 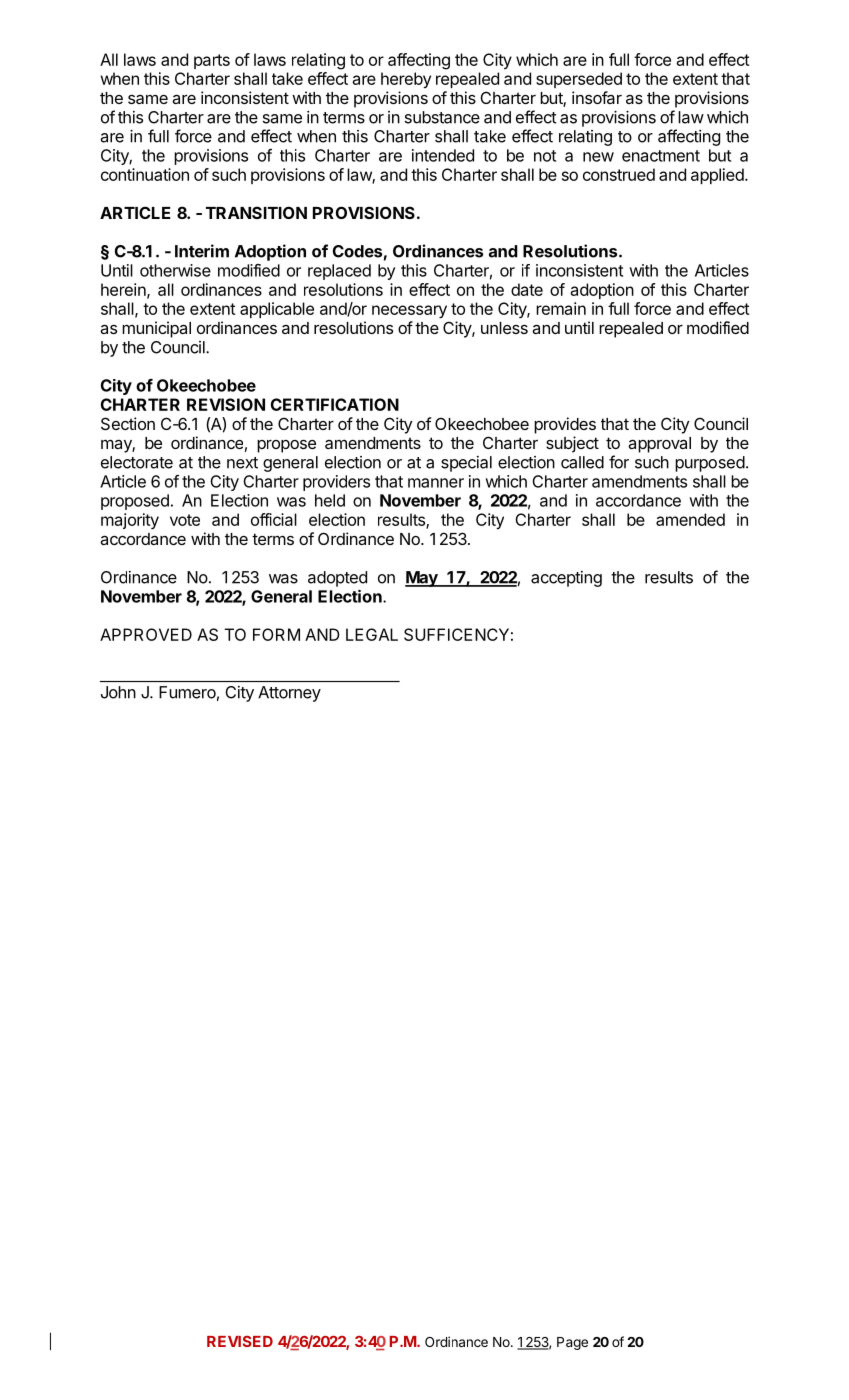 I want to click on REVISED, so click(x=240, y=1341).
